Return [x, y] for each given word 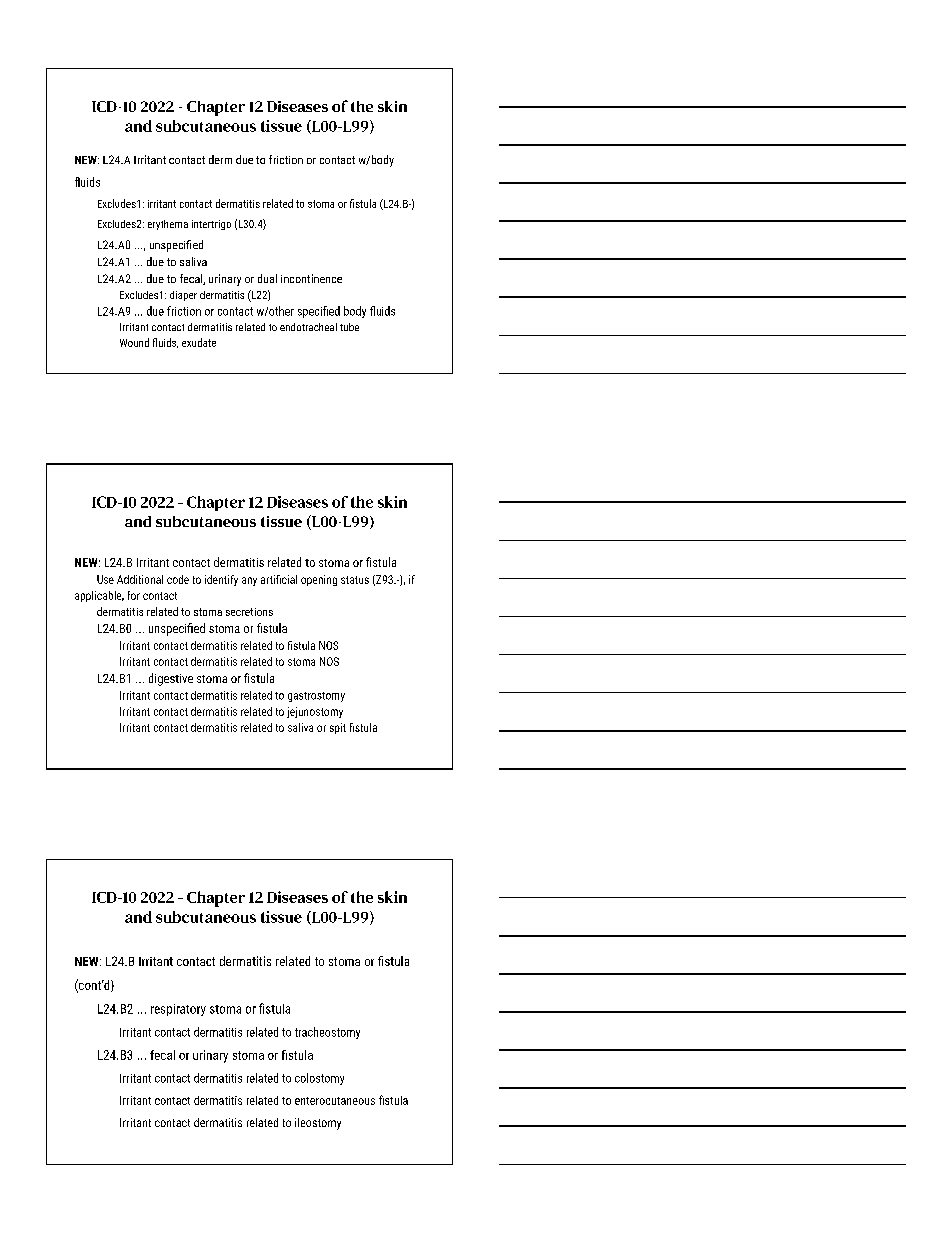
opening [319, 580]
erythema [168, 225]
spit [338, 728]
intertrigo [211, 225]
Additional [140, 579]
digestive [171, 679]
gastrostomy [316, 697]
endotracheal [308, 327]
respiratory [178, 1010]
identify [221, 580]
